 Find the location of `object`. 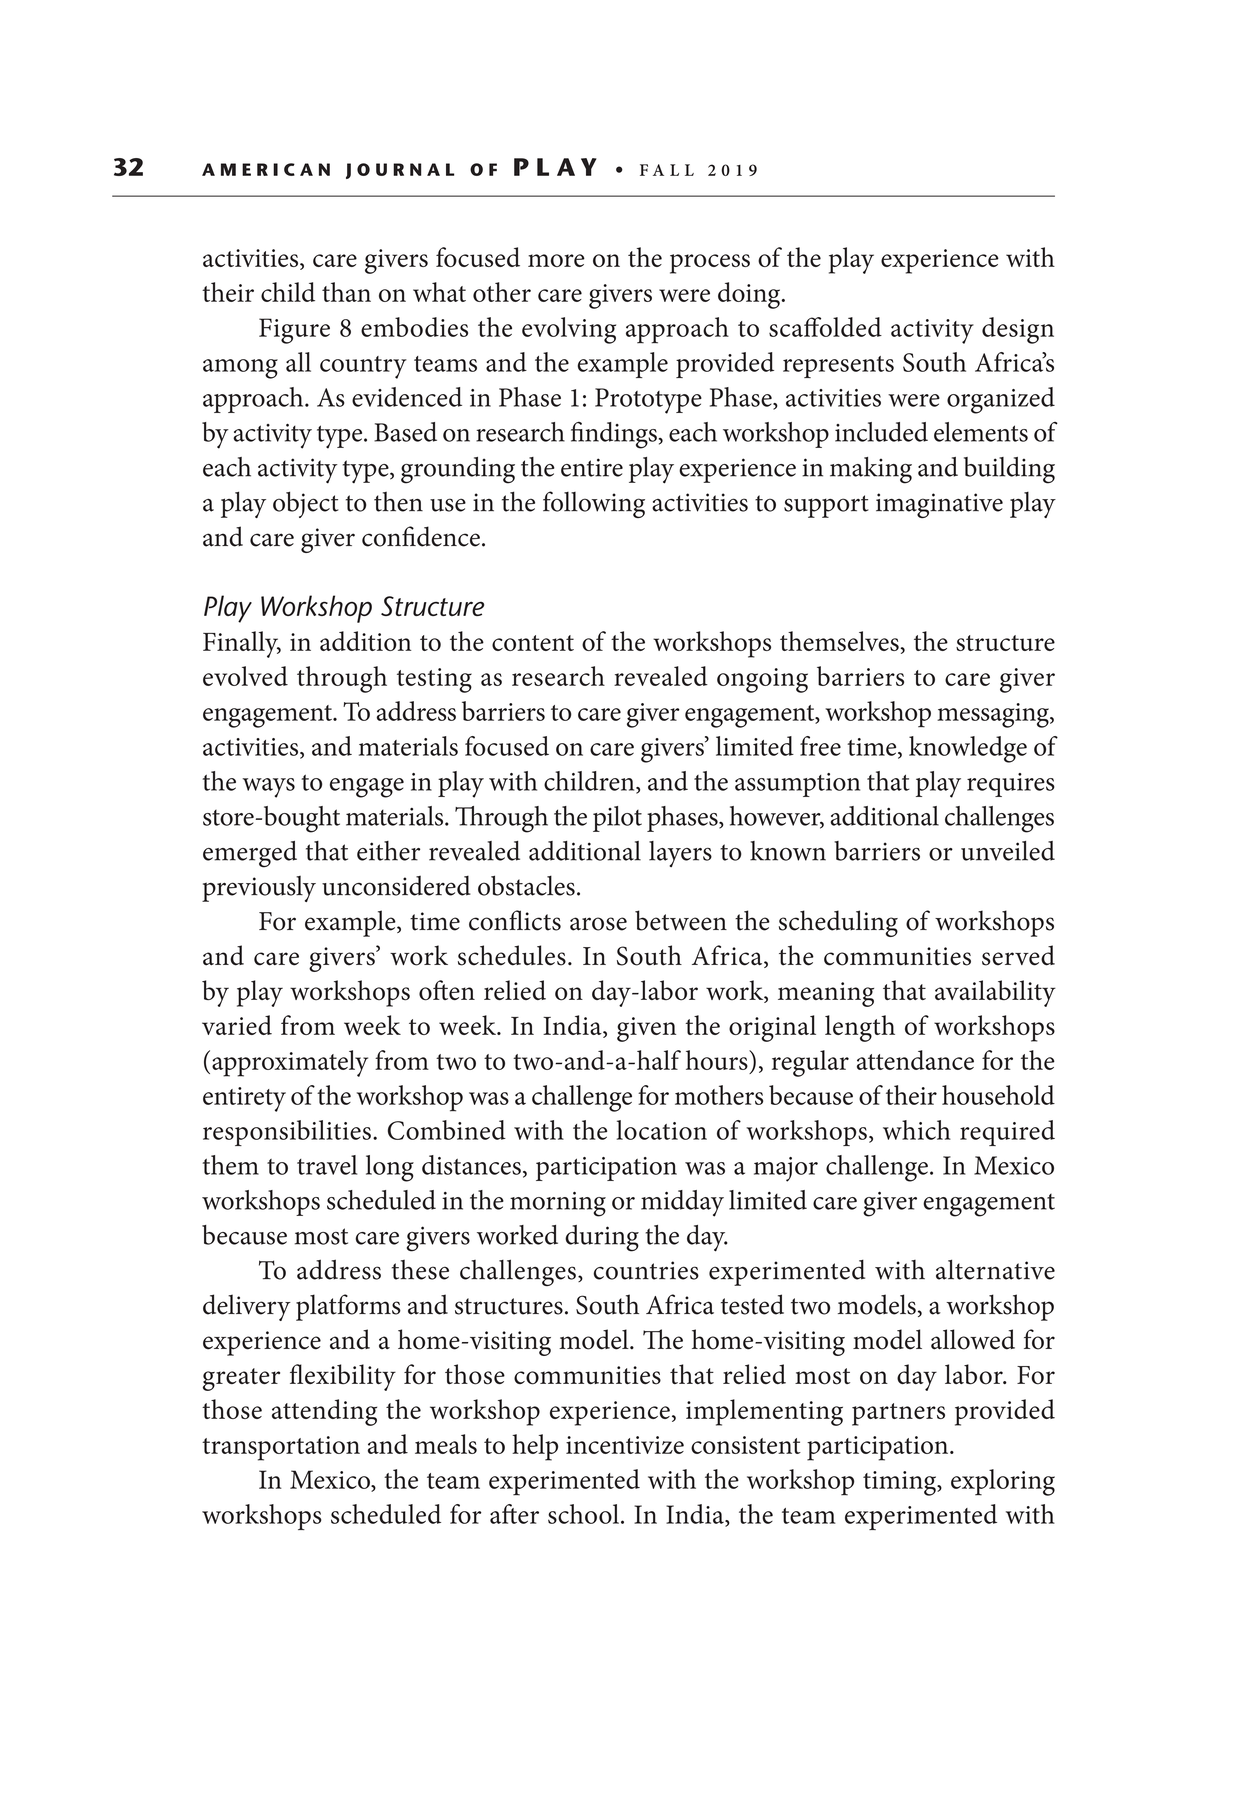

object is located at coordinates (306, 504).
